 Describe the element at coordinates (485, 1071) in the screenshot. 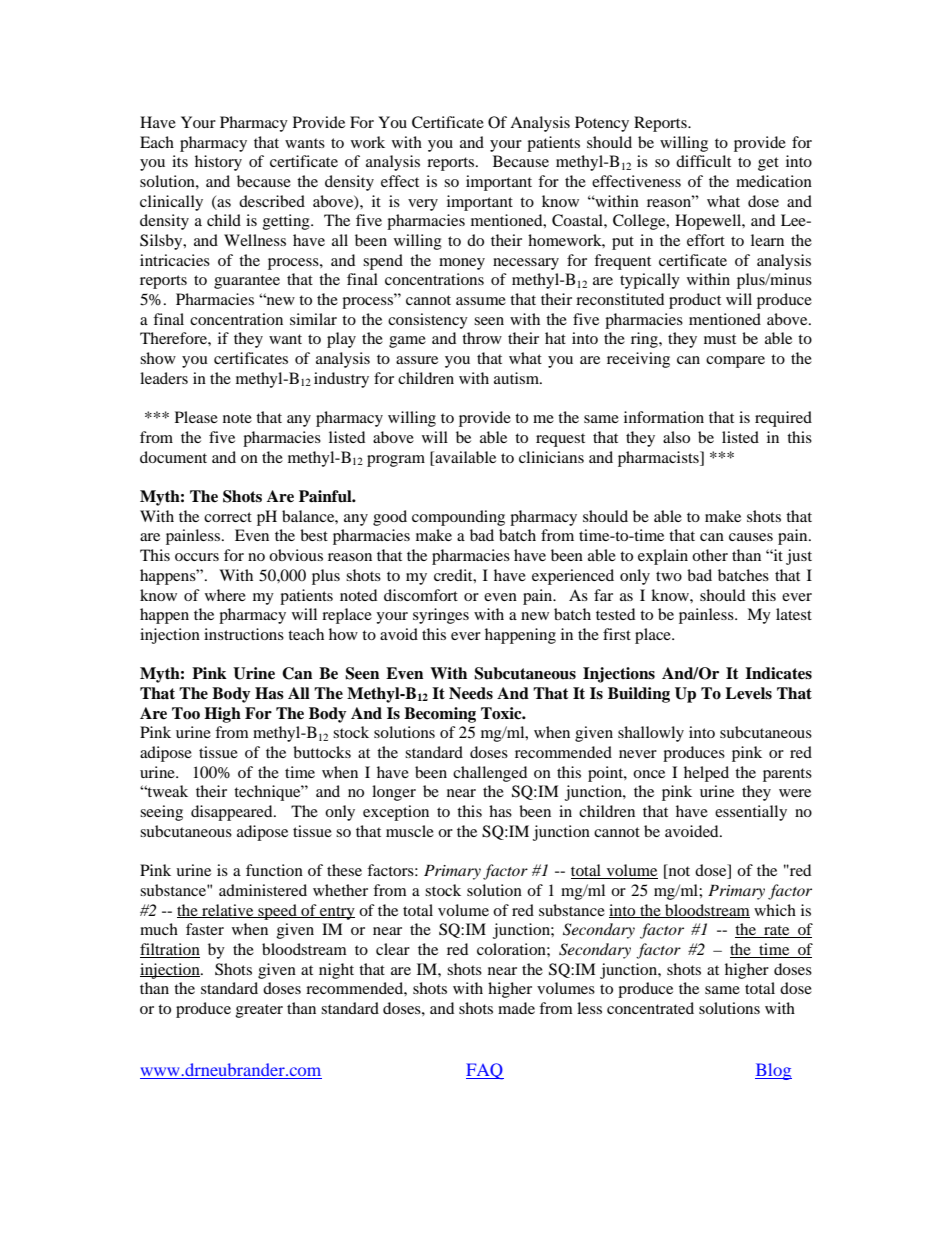

I see `FAQ` at that location.
